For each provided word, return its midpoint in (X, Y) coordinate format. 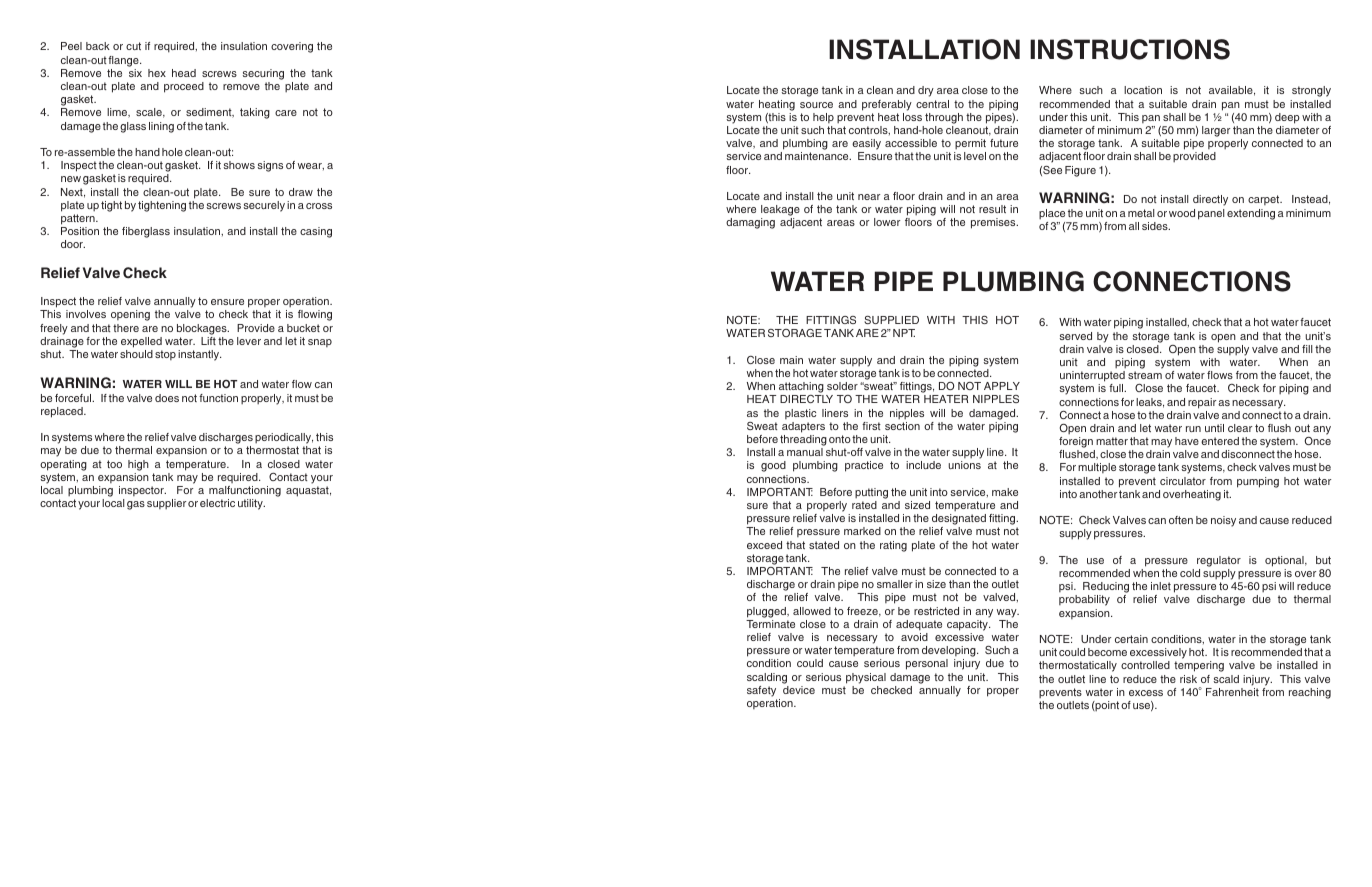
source (816, 105)
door (73, 244)
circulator (1183, 481)
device (799, 690)
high (138, 465)
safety (761, 691)
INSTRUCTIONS (1130, 49)
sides (1156, 226)
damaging (750, 223)
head (184, 73)
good (773, 466)
